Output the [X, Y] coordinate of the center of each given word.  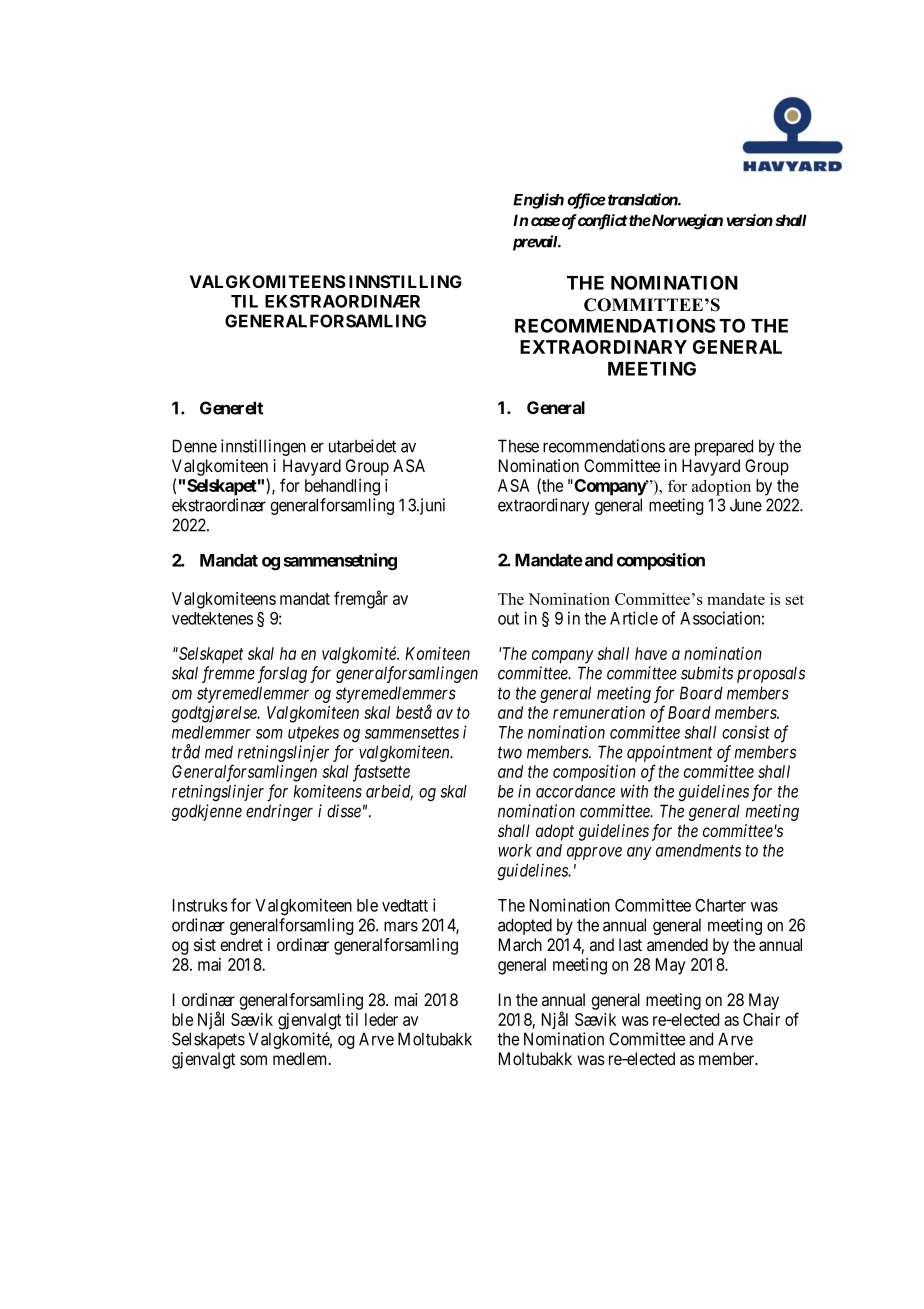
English [538, 201]
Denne [195, 446]
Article [634, 618]
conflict [602, 222]
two [510, 752]
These [518, 446]
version [750, 220]
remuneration [599, 712]
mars [401, 926]
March [520, 945]
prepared [724, 447]
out [508, 619]
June [746, 505]
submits [707, 673]
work [515, 850]
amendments [698, 850]
